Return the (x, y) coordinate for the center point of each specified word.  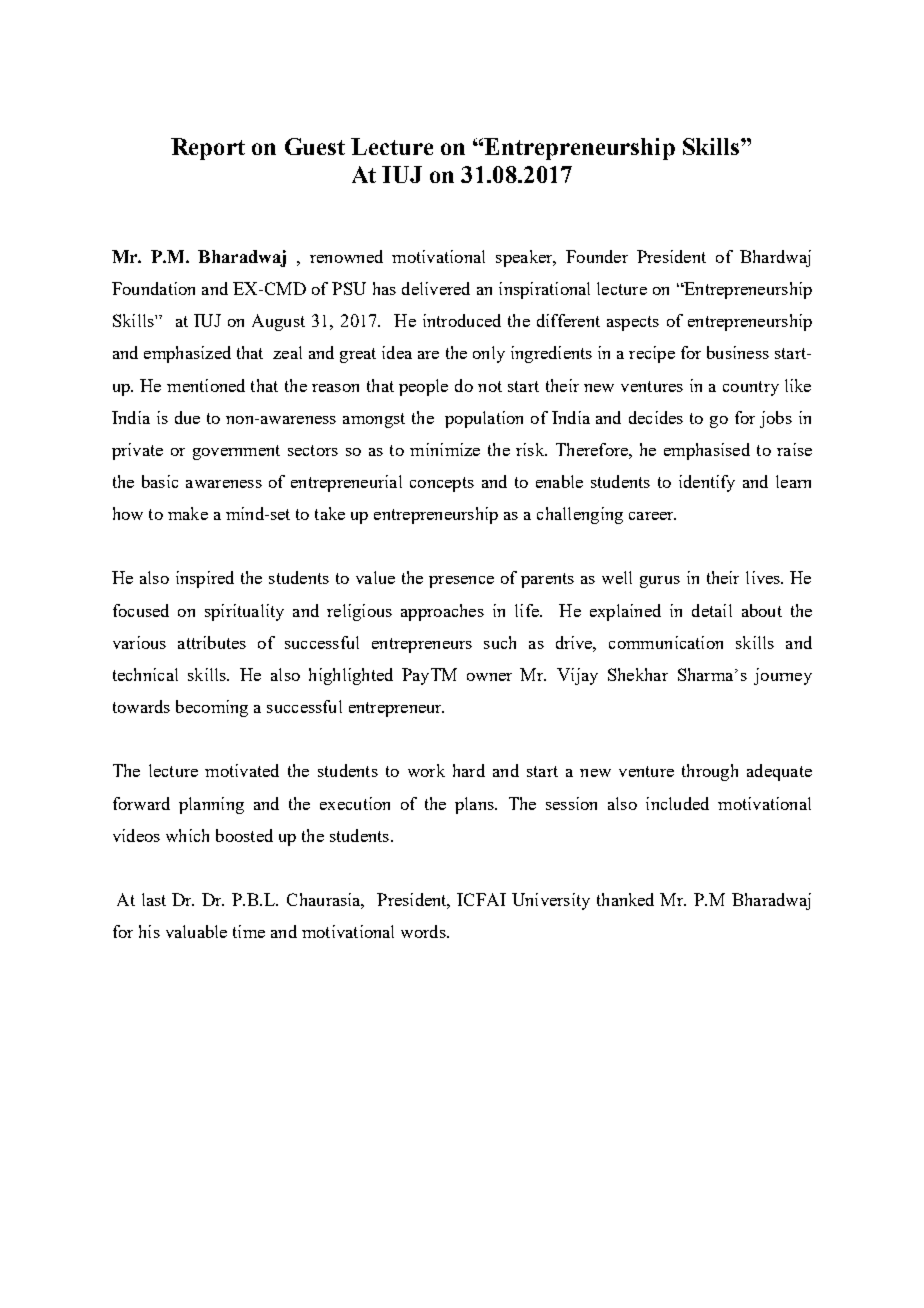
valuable (196, 931)
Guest (315, 146)
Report (208, 149)
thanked (625, 899)
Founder (597, 256)
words (424, 931)
